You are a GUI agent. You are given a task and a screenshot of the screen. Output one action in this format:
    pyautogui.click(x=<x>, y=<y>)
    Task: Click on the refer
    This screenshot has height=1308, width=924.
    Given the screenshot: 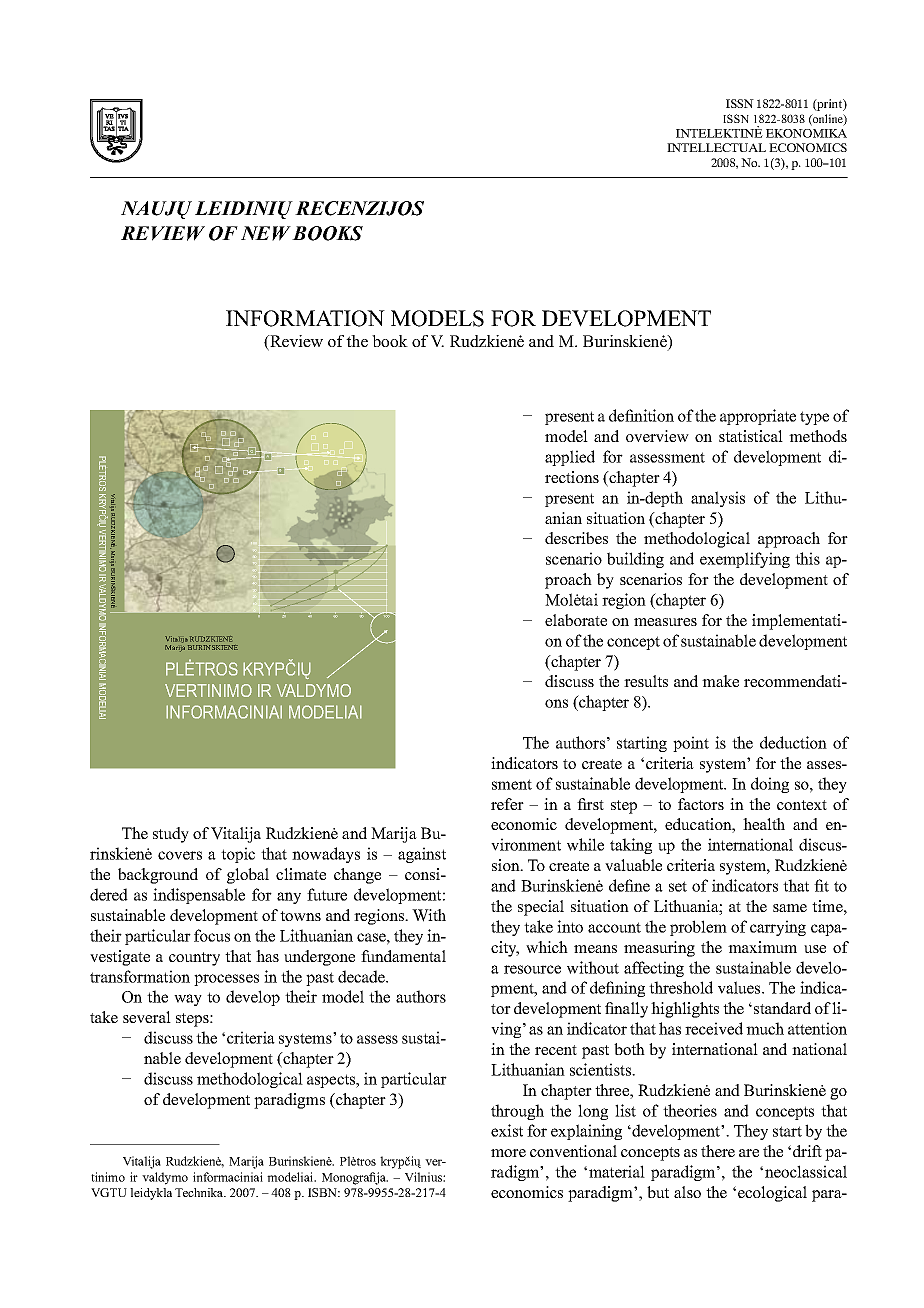 What is the action you would take?
    pyautogui.click(x=507, y=804)
